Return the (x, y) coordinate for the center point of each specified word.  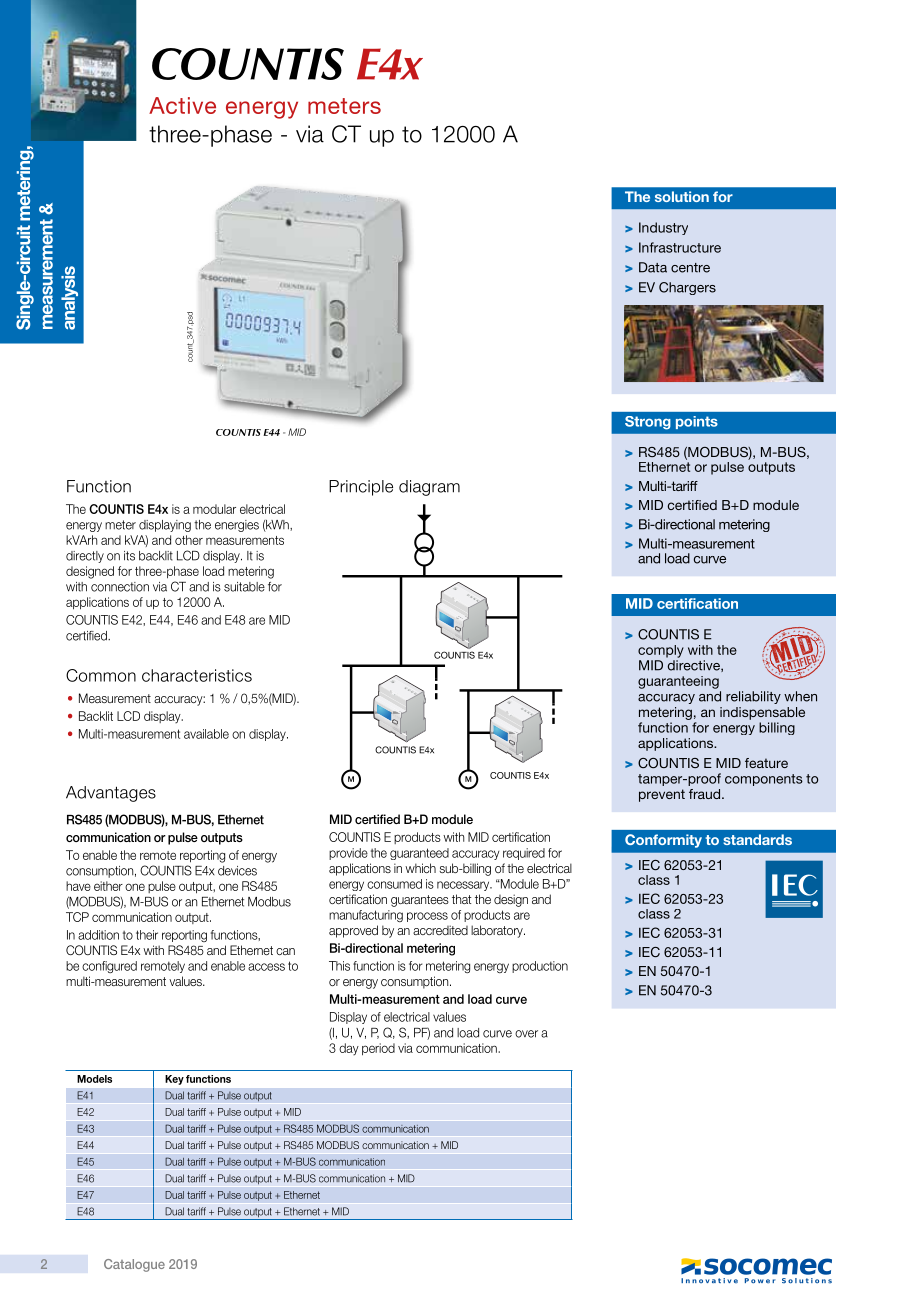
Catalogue (134, 1265)
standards (757, 839)
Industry (663, 228)
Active (182, 105)
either (108, 886)
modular (214, 509)
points (697, 422)
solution (682, 196)
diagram (429, 488)
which (420, 868)
